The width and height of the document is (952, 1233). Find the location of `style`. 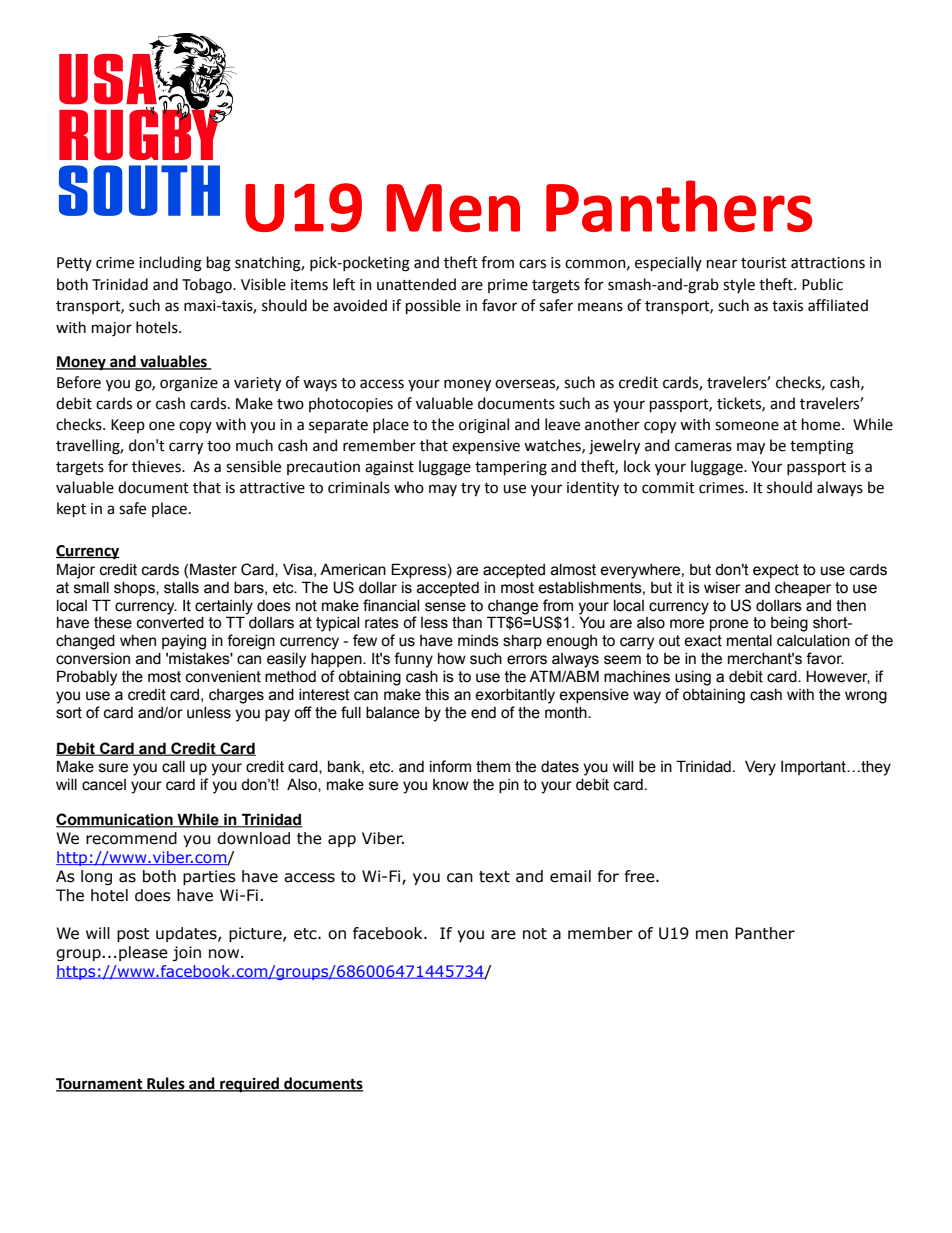

style is located at coordinates (739, 285).
